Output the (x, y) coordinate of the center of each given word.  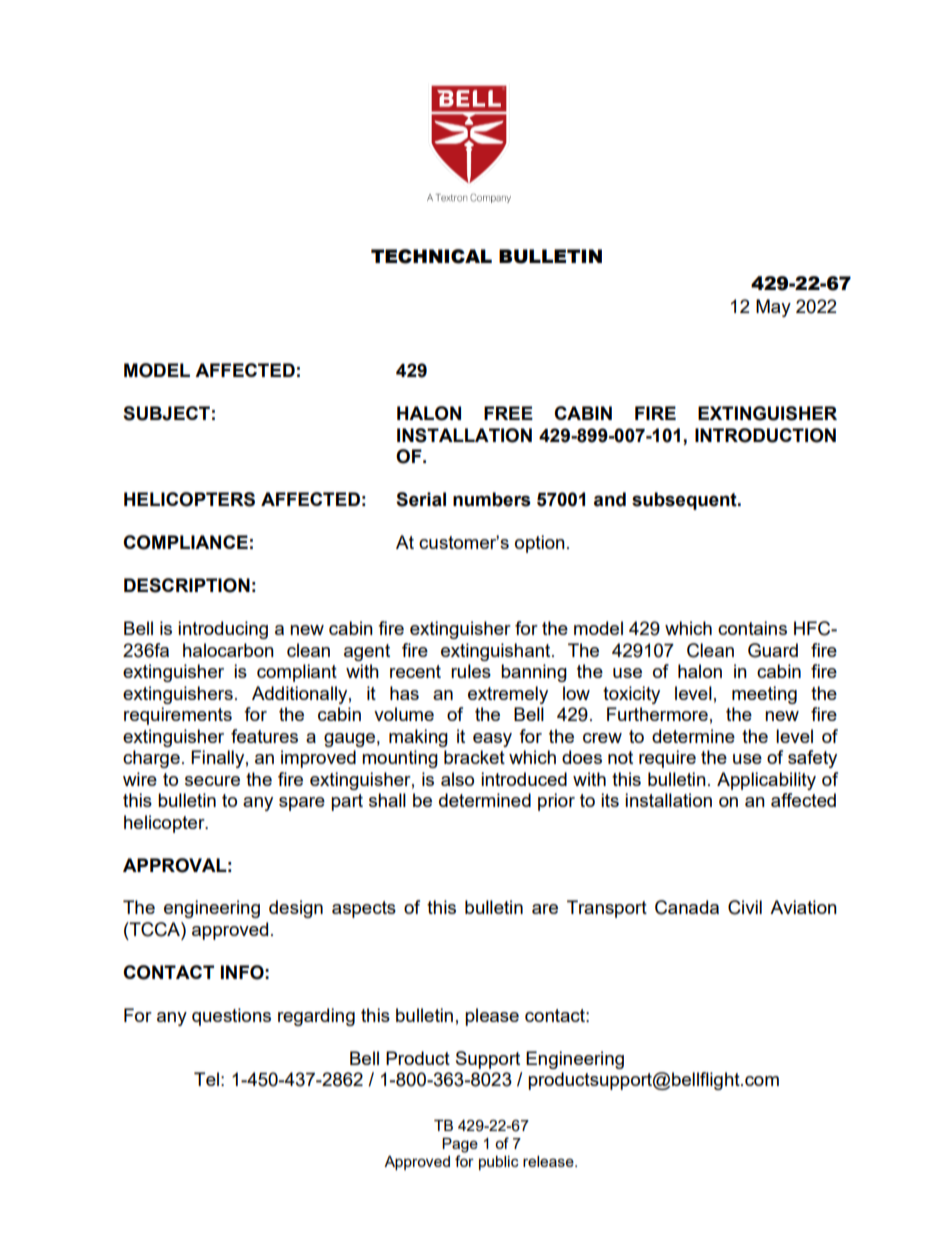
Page (460, 1145)
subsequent (685, 501)
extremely (508, 695)
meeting (764, 695)
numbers (492, 499)
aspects (364, 909)
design (296, 909)
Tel (206, 1079)
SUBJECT (166, 413)
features (264, 736)
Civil (745, 907)
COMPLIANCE (185, 542)
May (773, 308)
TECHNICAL (431, 256)
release (549, 1161)
